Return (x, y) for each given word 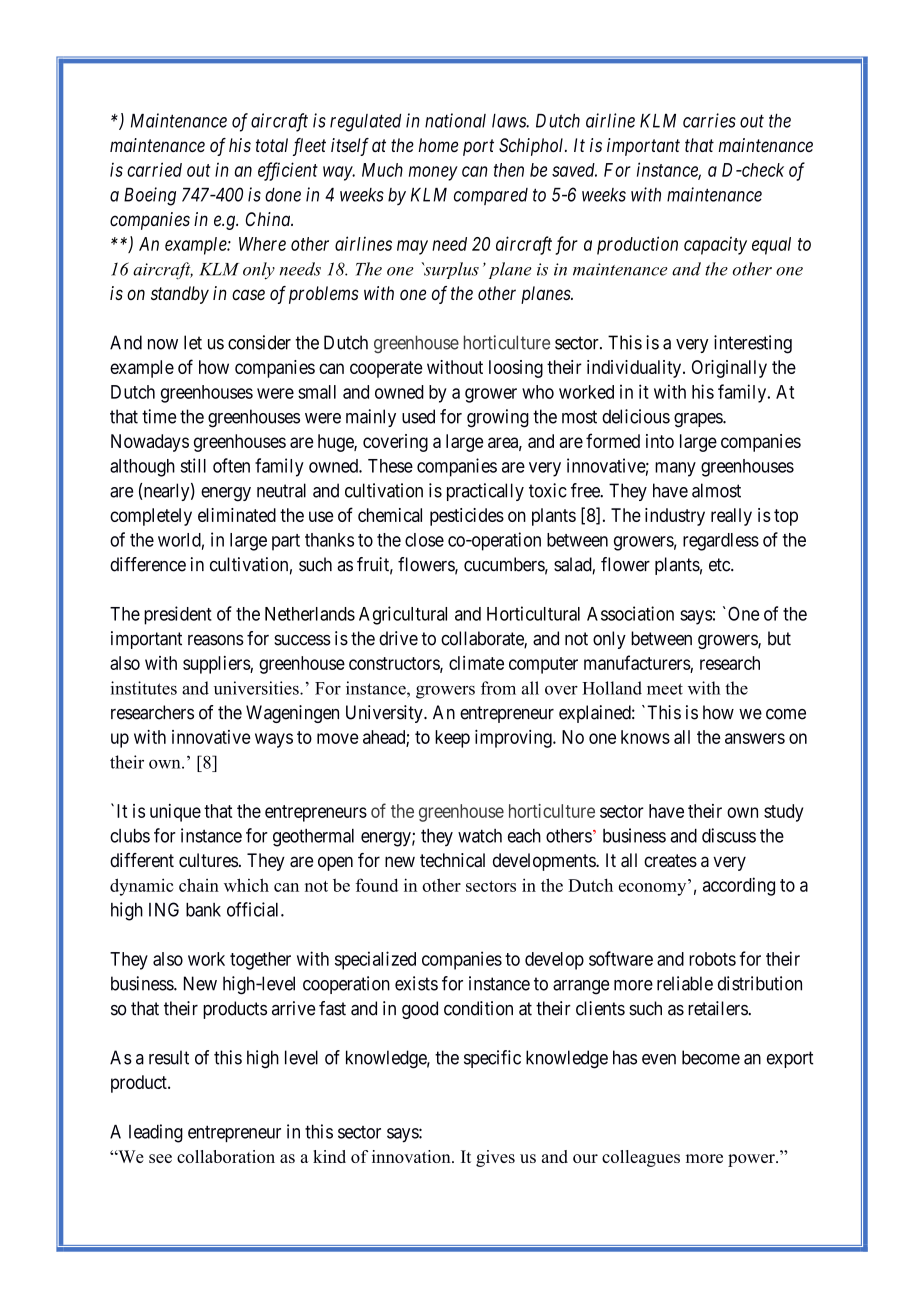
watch (480, 836)
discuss (729, 835)
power (752, 1160)
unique (175, 813)
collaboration (226, 1156)
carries (709, 120)
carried (154, 169)
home (438, 145)
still (193, 465)
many (675, 469)
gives (495, 1158)
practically (485, 492)
